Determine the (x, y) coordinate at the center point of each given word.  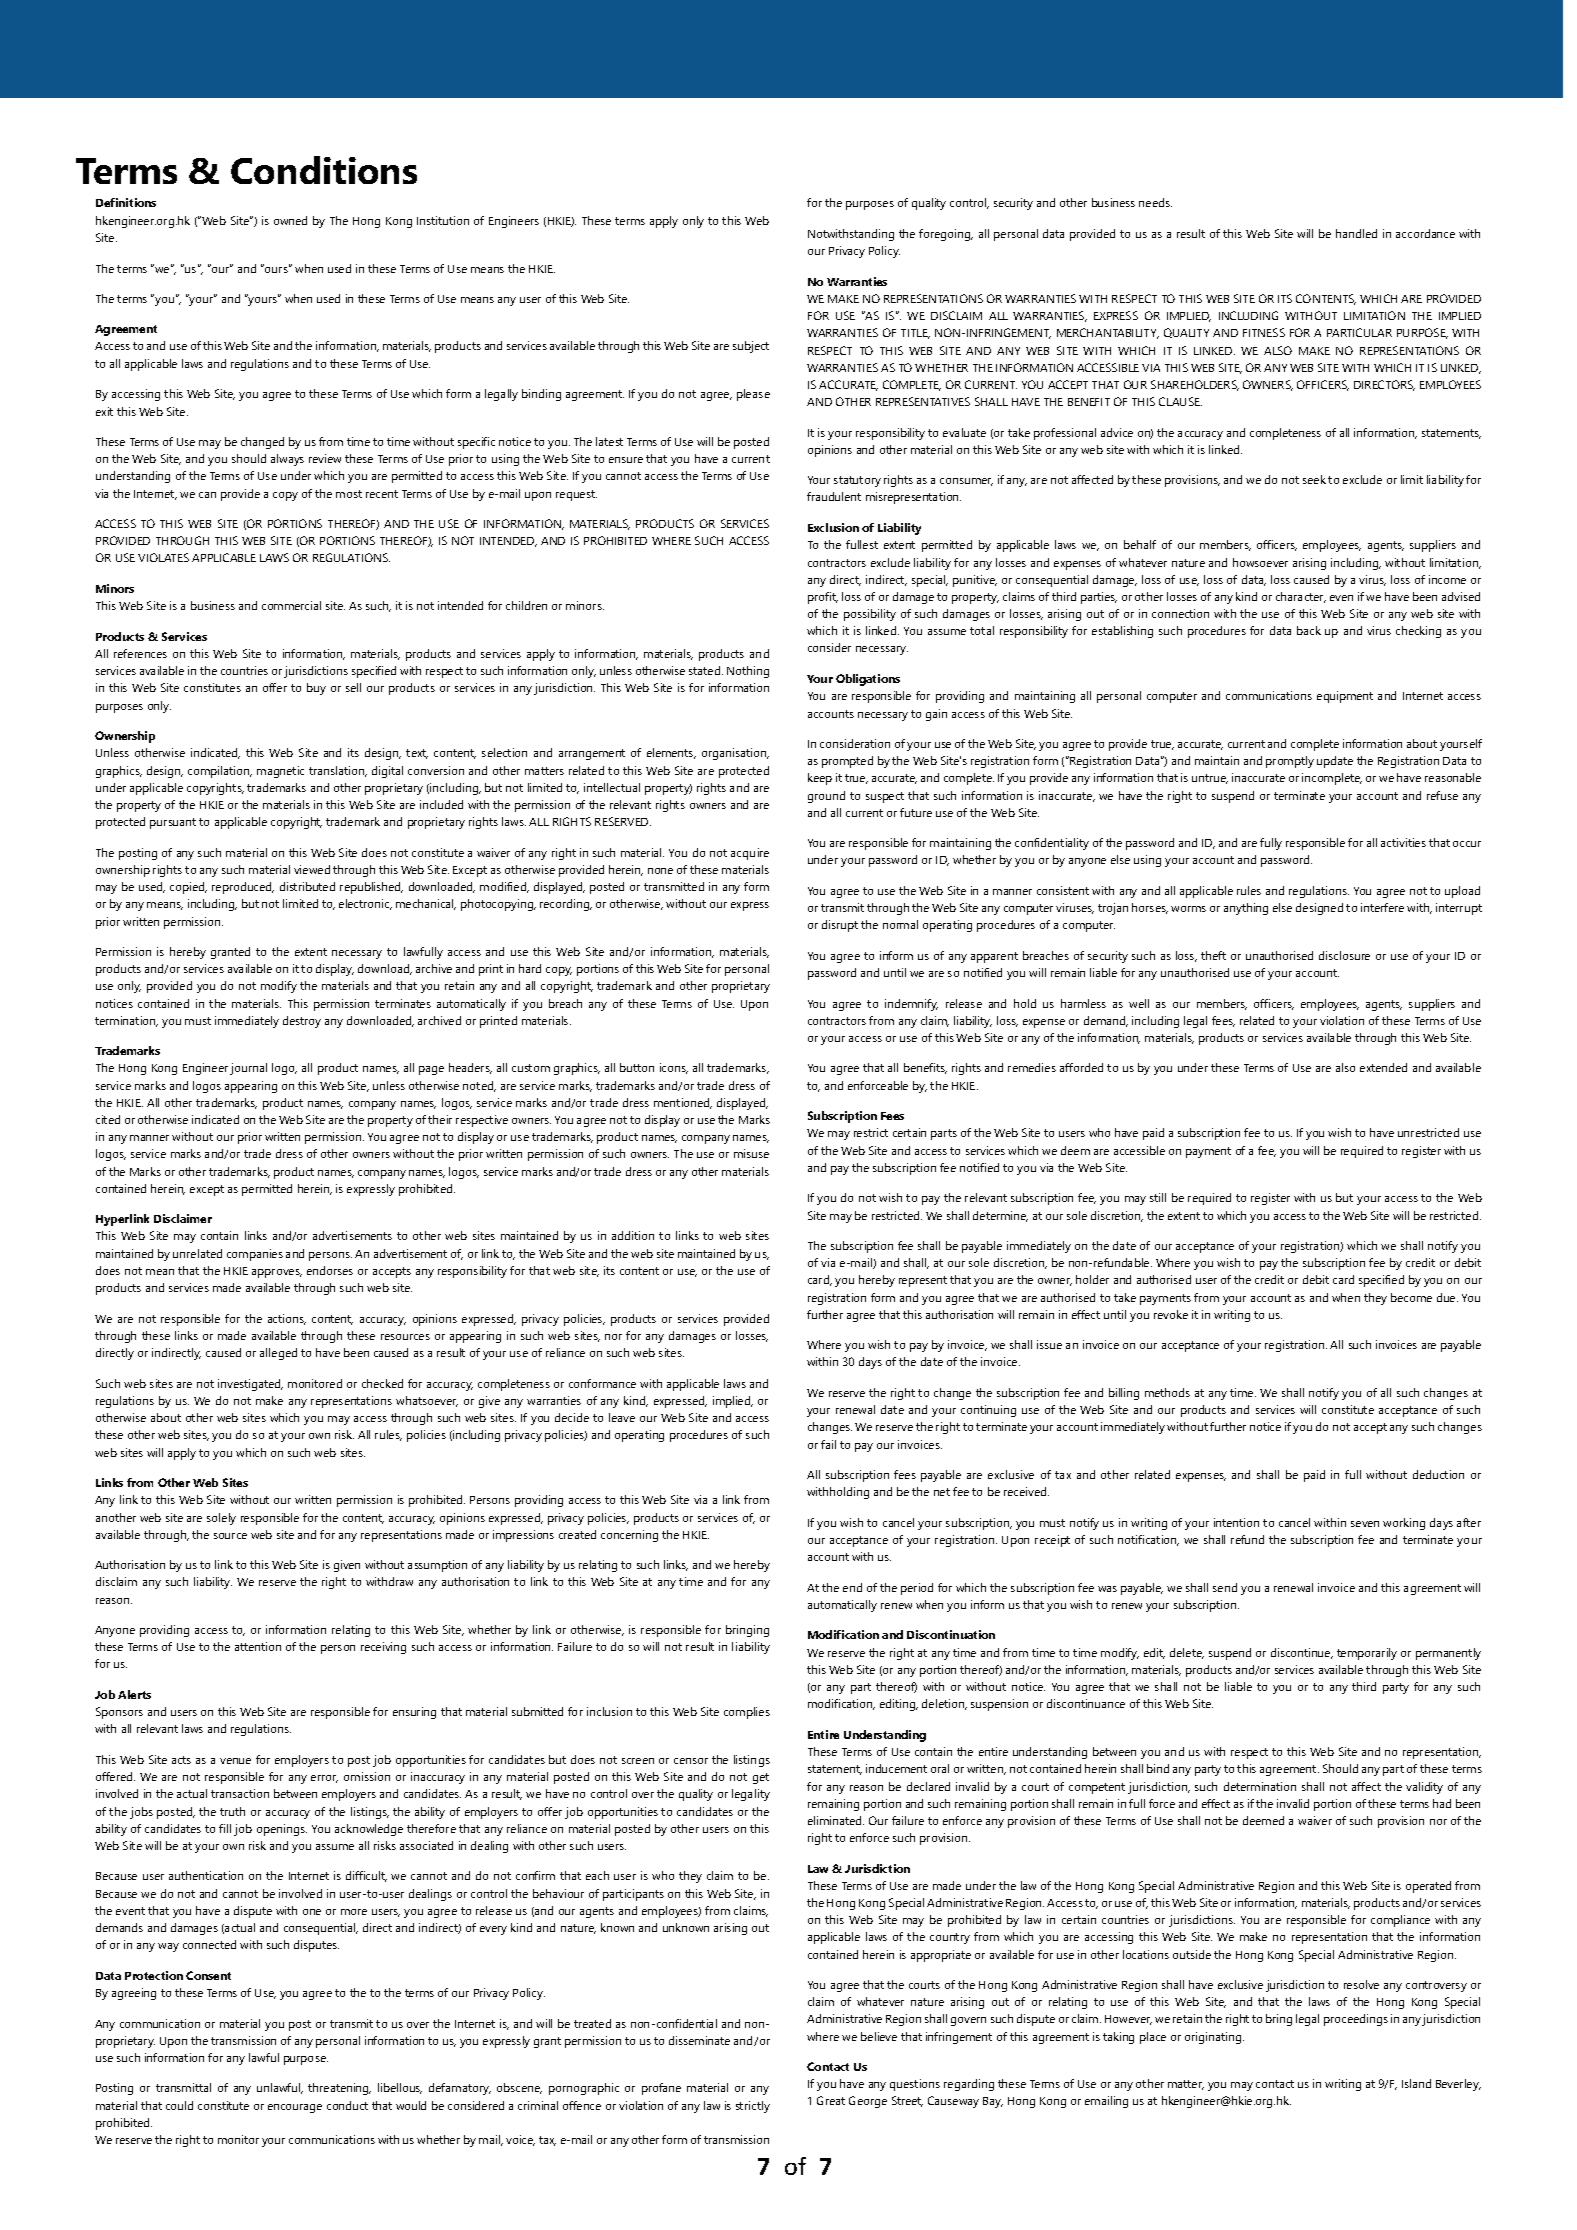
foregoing (946, 235)
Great (831, 2100)
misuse (751, 1153)
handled (1356, 233)
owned (290, 220)
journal (248, 1069)
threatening (339, 2089)
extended (1383, 1067)
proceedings (1356, 2020)
